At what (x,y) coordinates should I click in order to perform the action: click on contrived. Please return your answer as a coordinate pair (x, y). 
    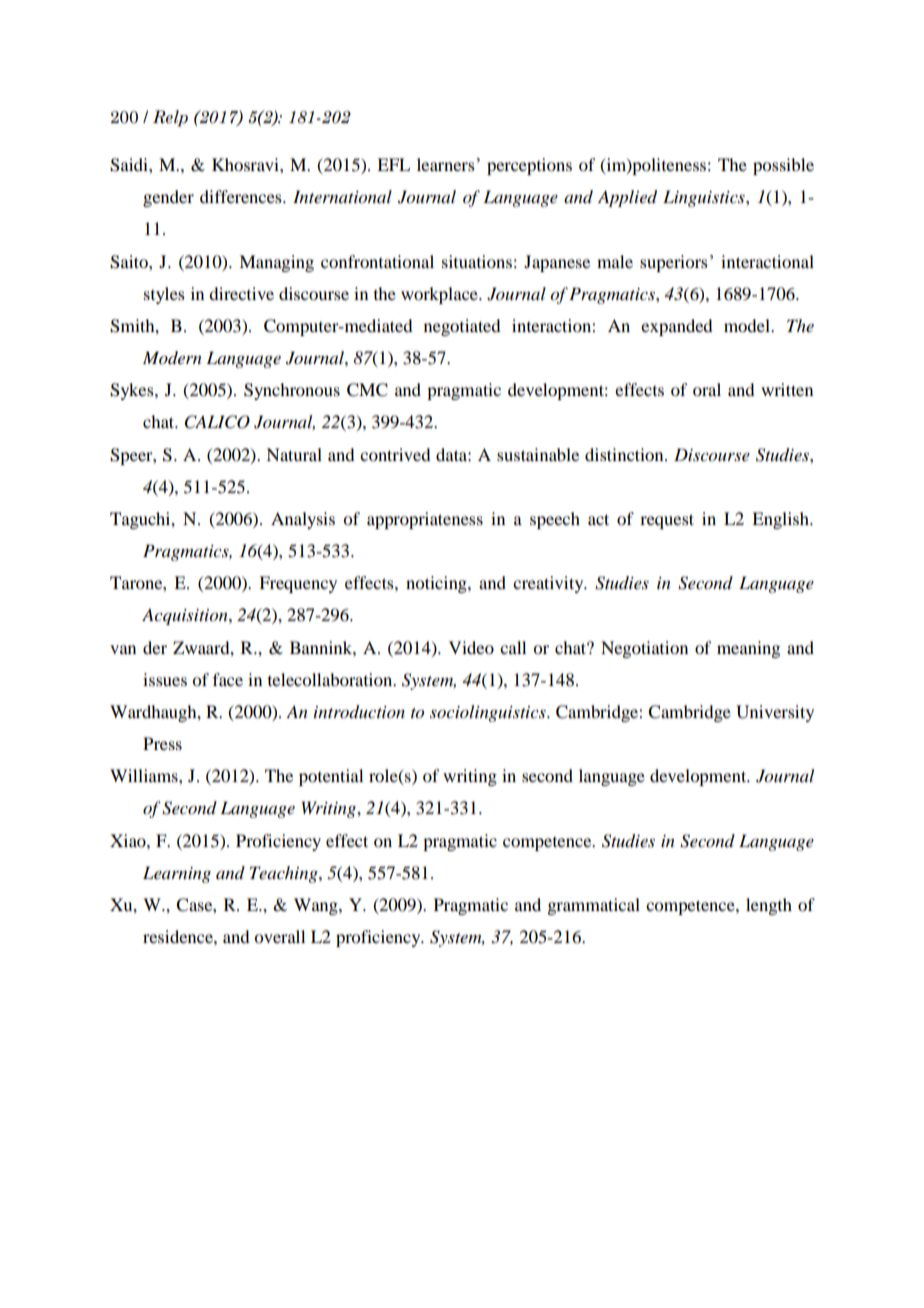
    Looking at the image, I should click on (395, 454).
